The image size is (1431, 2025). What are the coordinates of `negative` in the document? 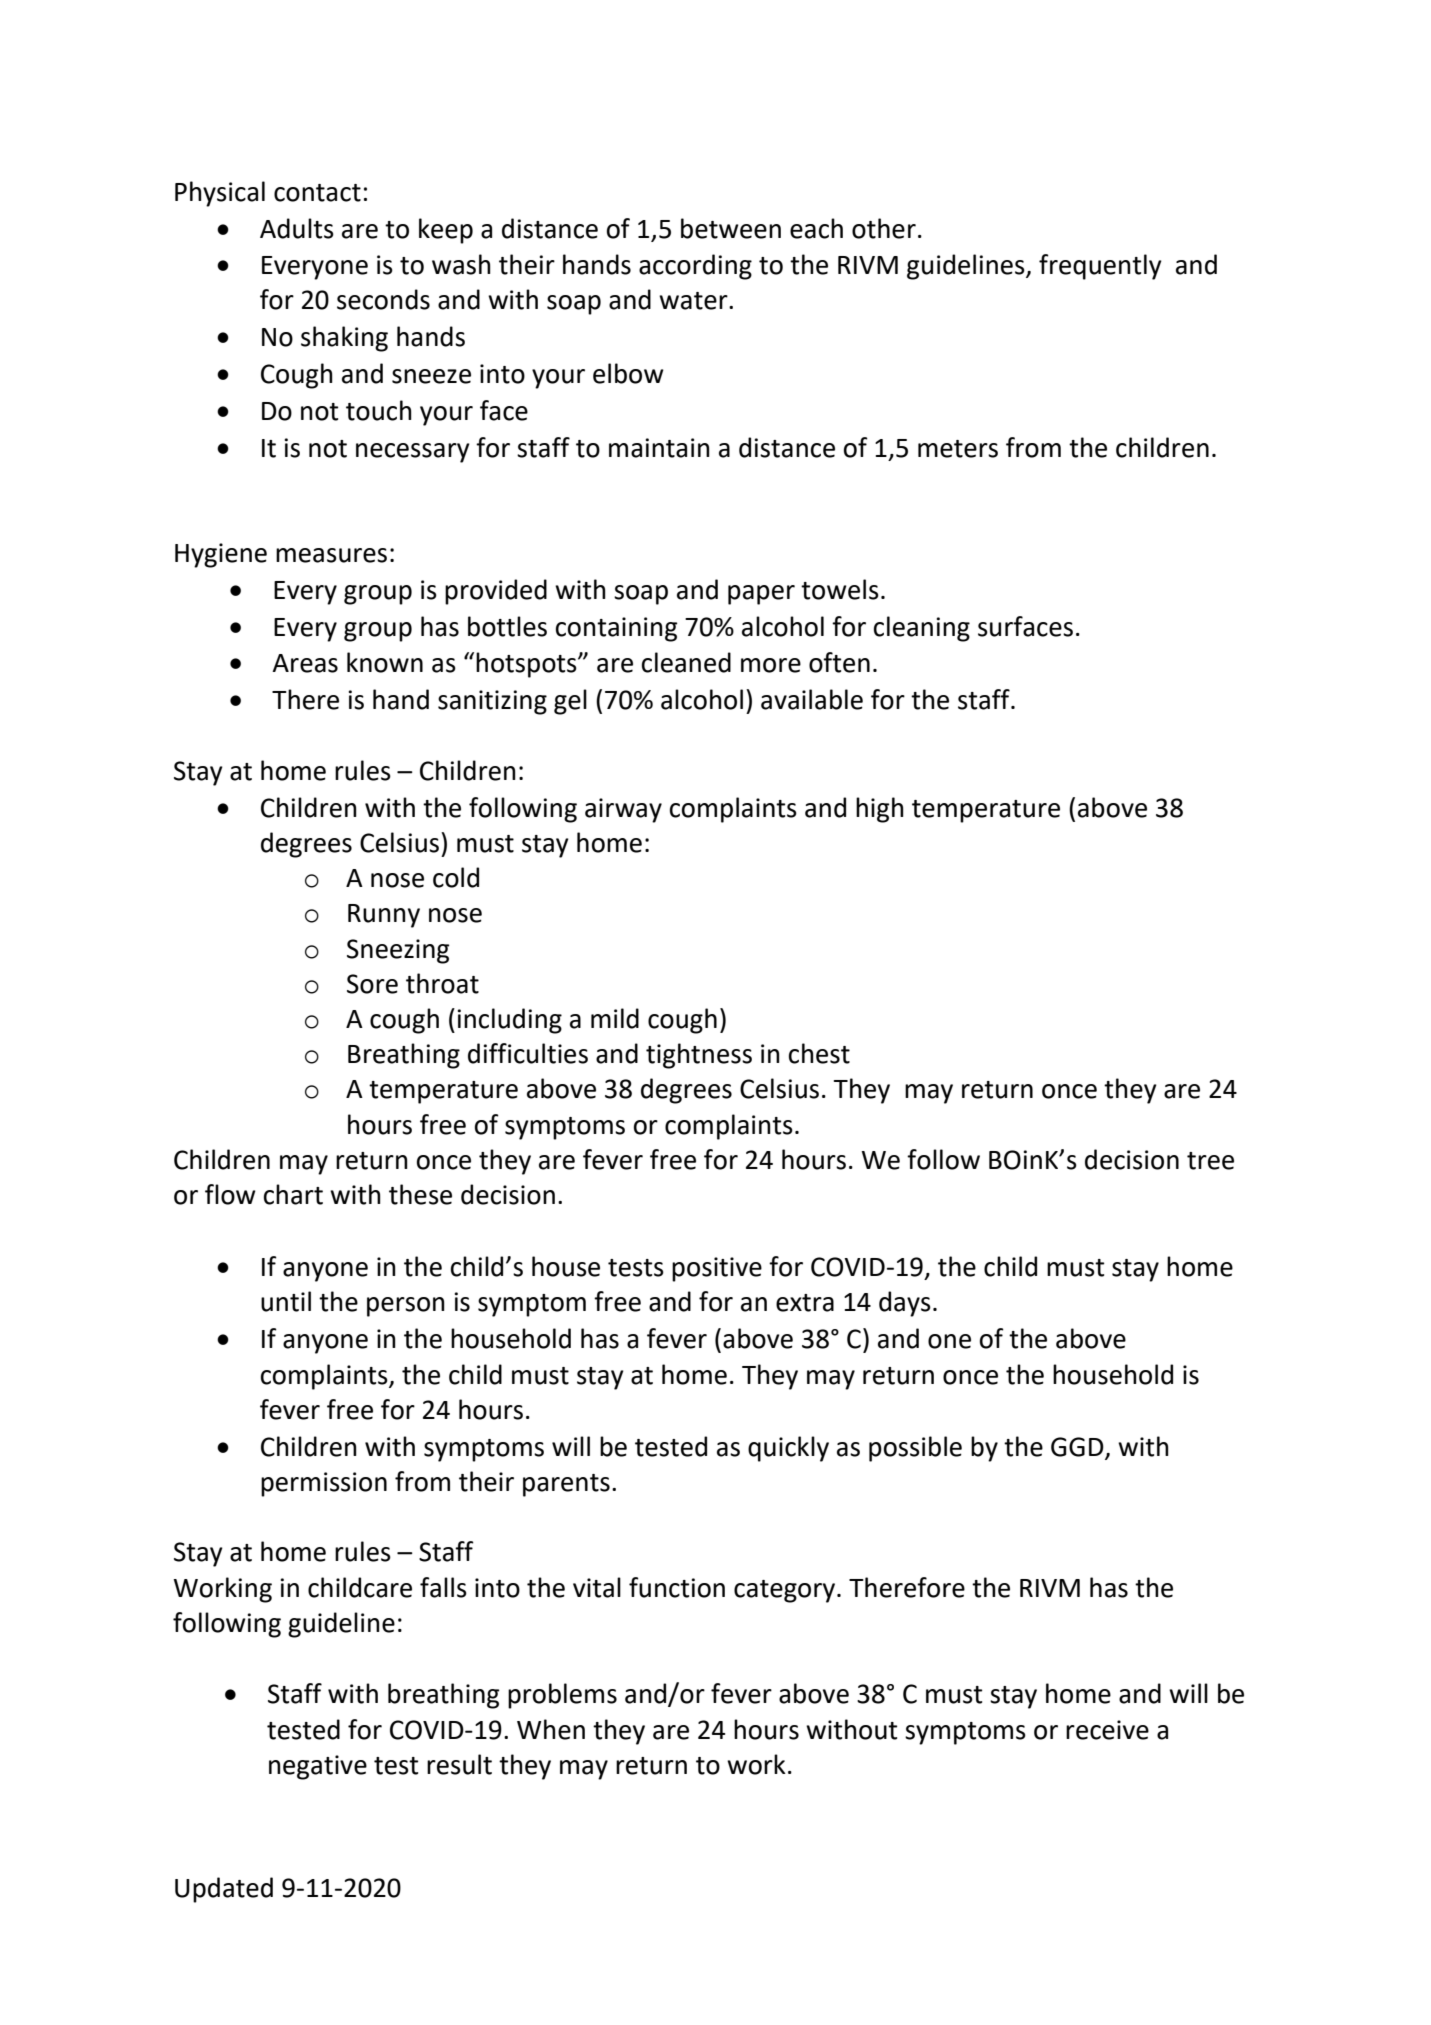 It's located at (318, 1767).
